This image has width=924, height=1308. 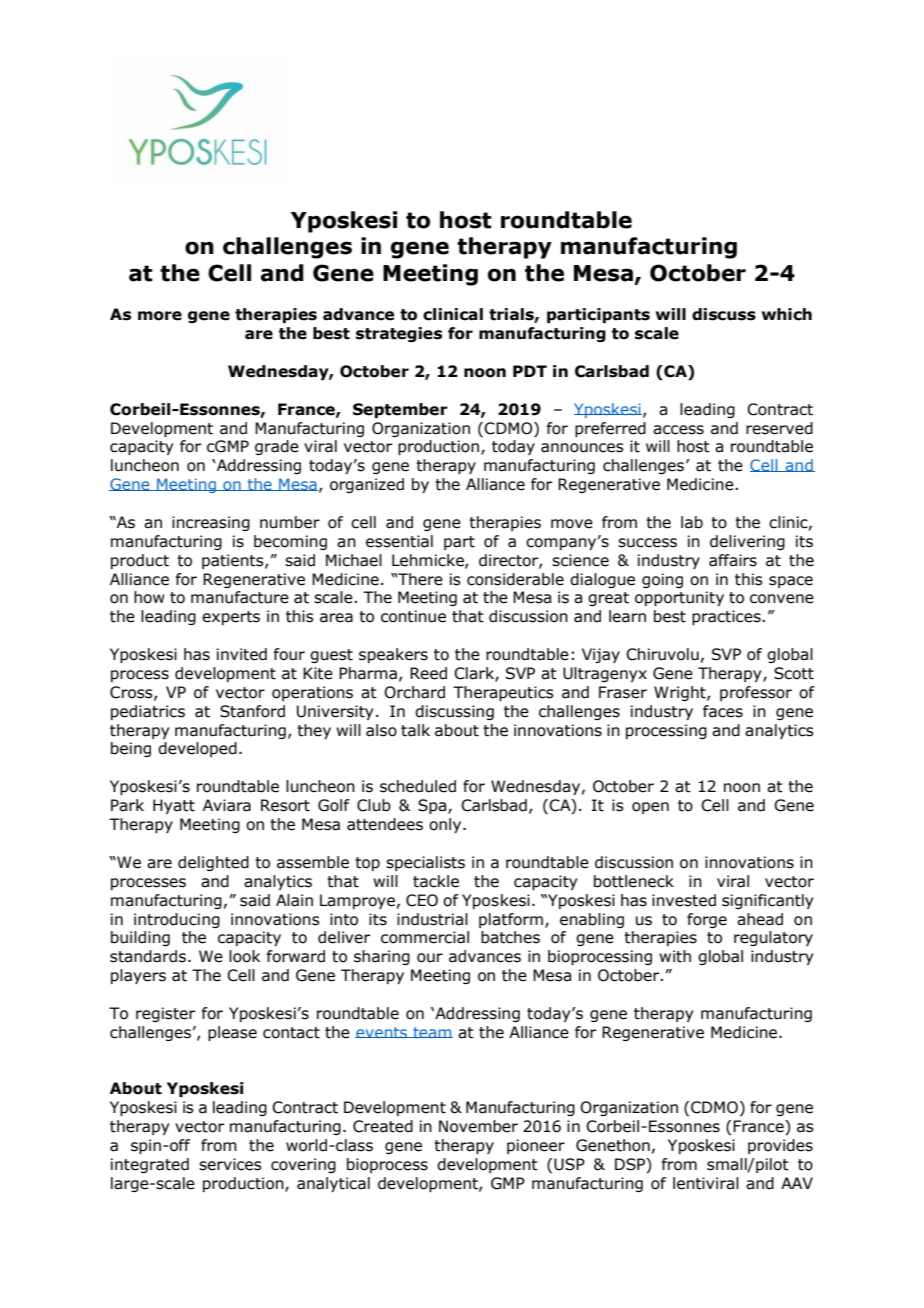 What do you see at coordinates (399, 541) in the image?
I see `essential` at bounding box center [399, 541].
